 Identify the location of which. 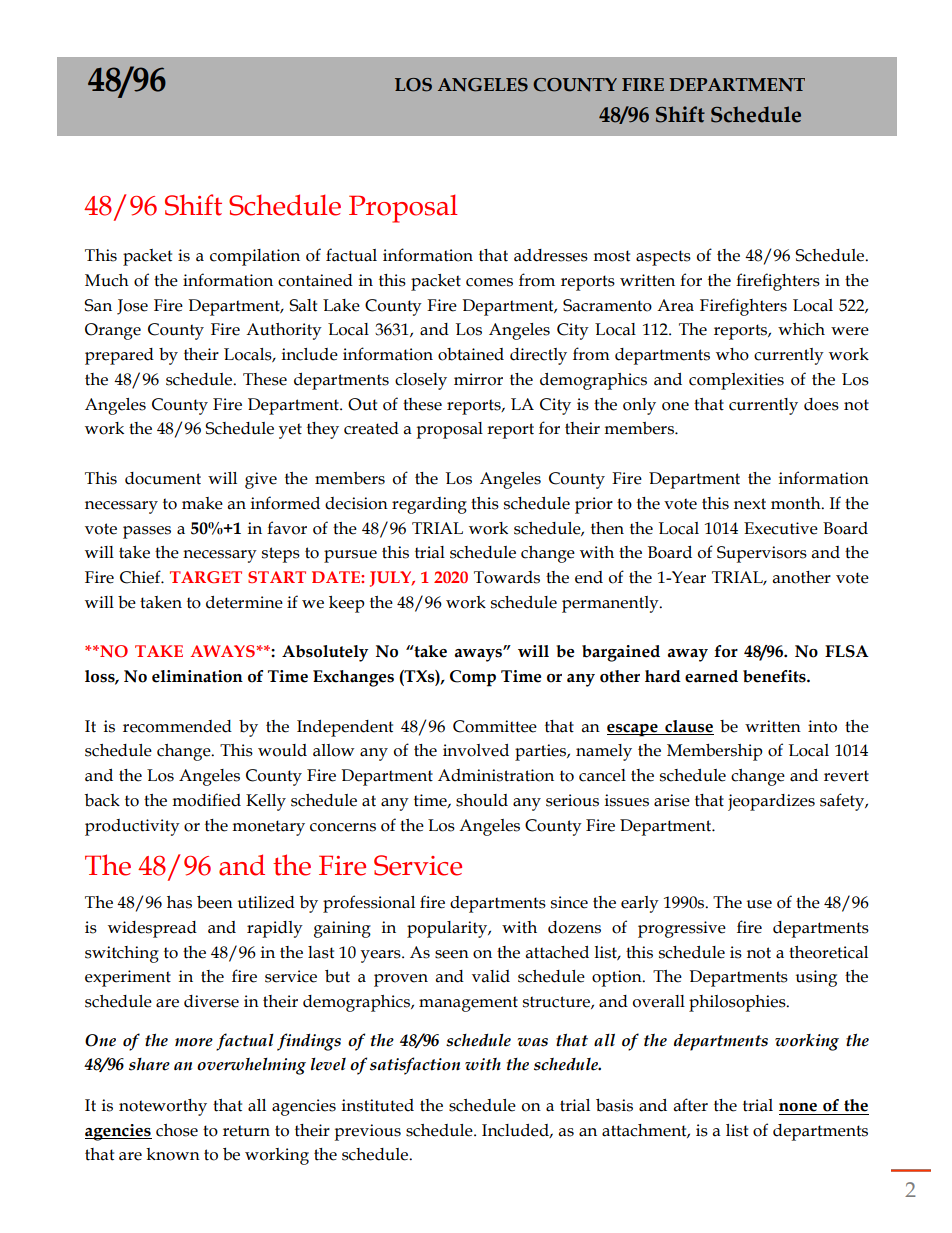
(801, 329).
